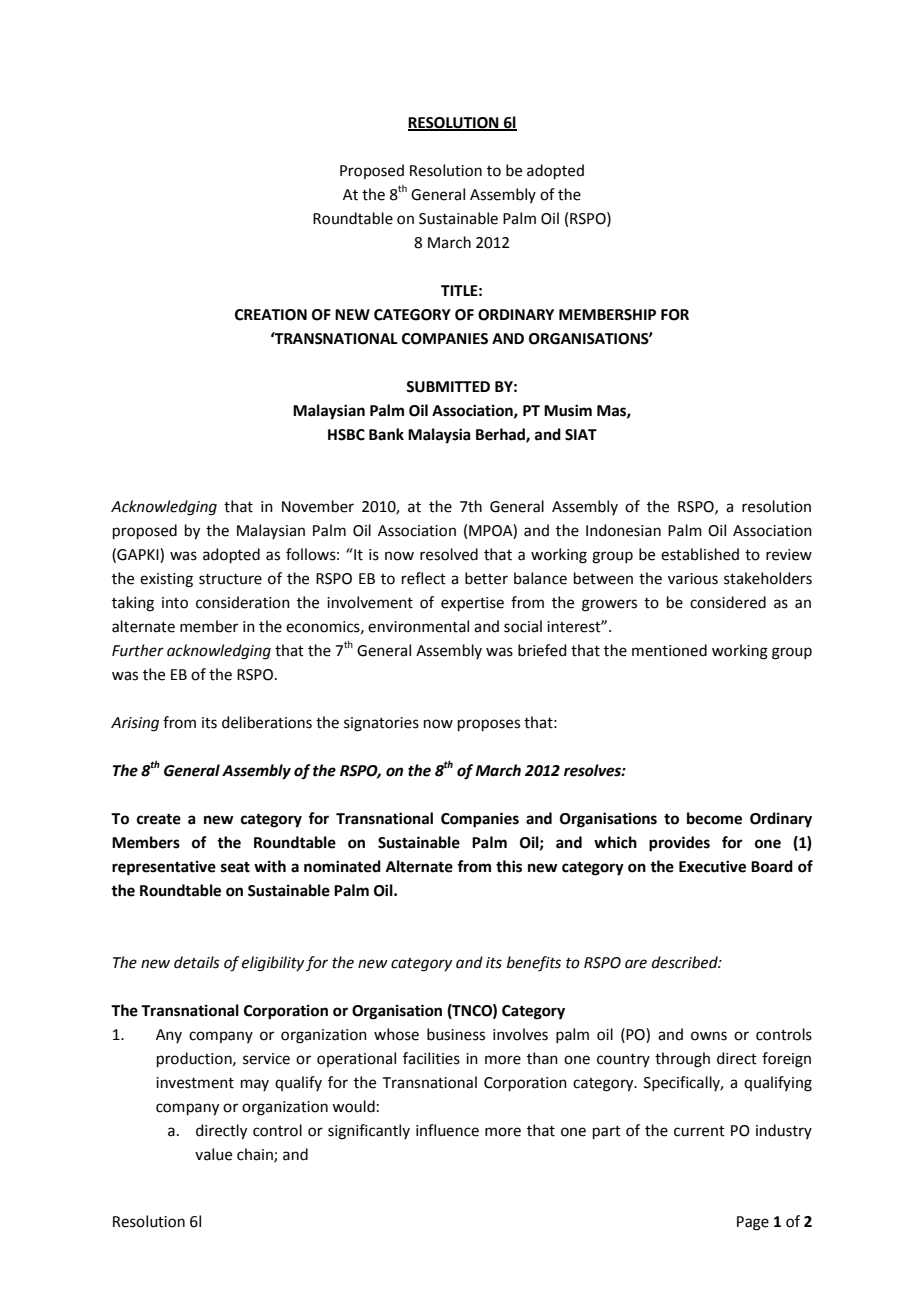  Describe the element at coordinates (213, 1154) in the screenshot. I see `value` at that location.
